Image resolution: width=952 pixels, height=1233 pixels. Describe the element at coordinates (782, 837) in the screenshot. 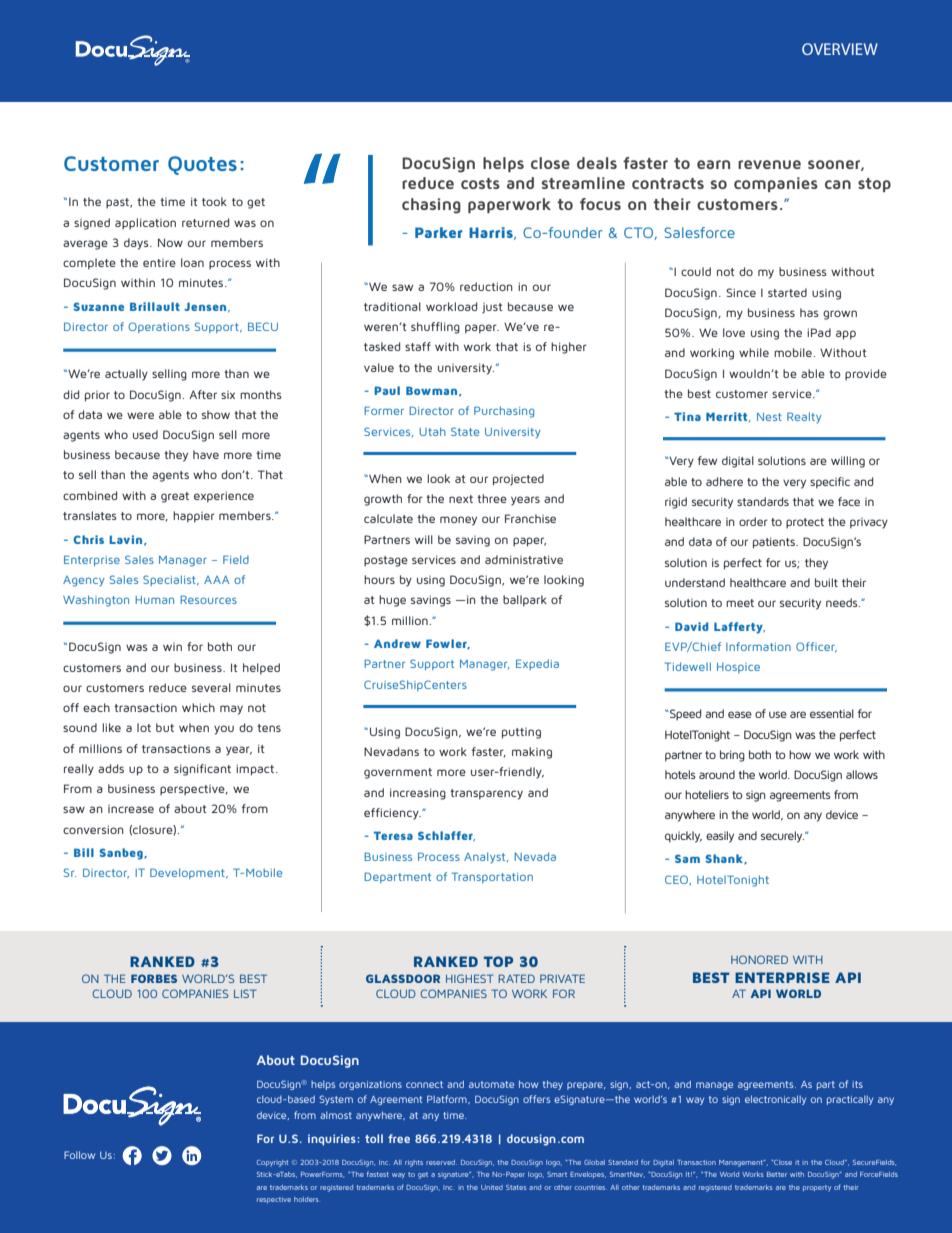

I see `securely` at that location.
